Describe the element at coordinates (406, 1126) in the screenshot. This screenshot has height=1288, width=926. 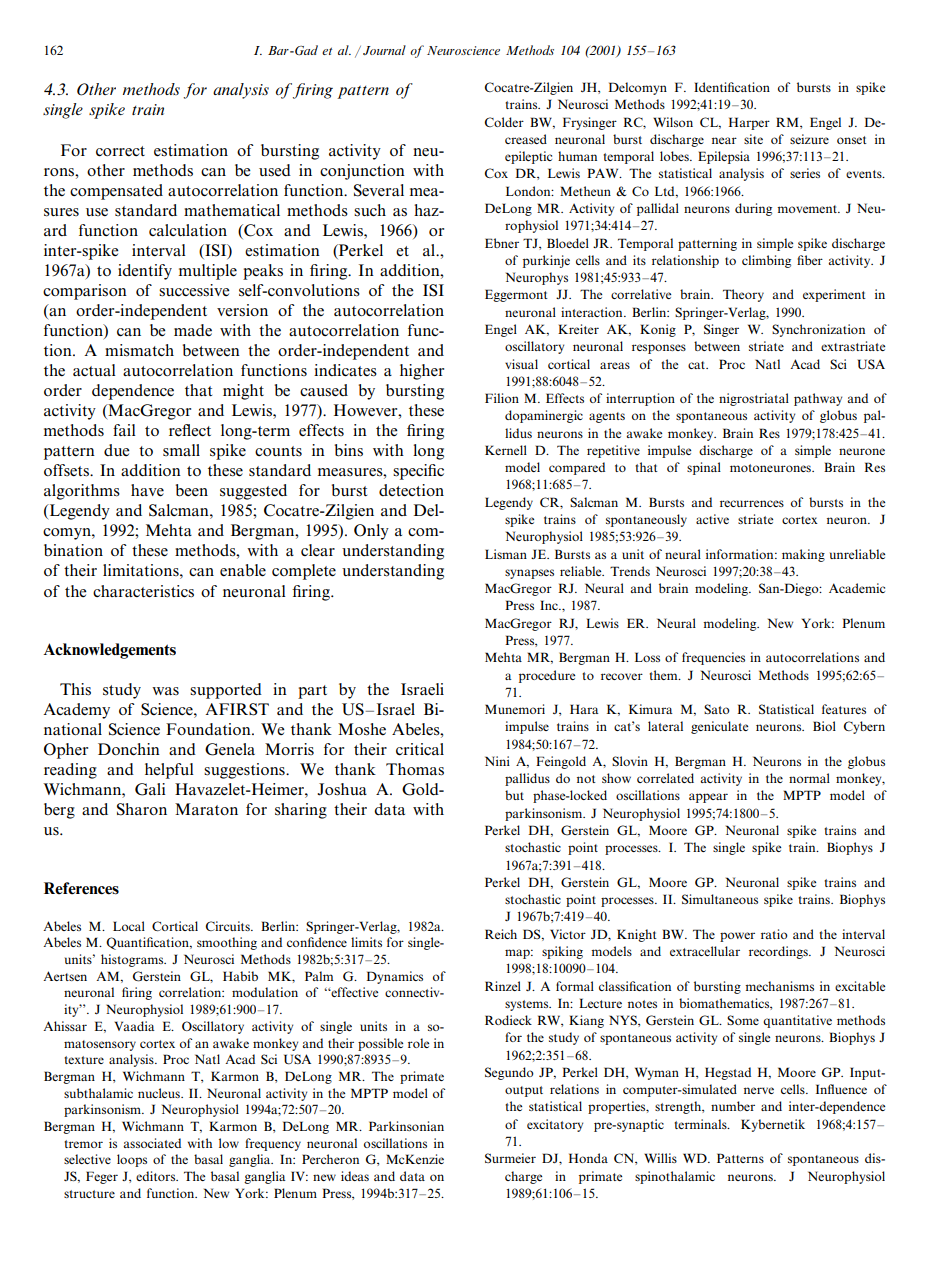
I see `Parkinsonian` at that location.
